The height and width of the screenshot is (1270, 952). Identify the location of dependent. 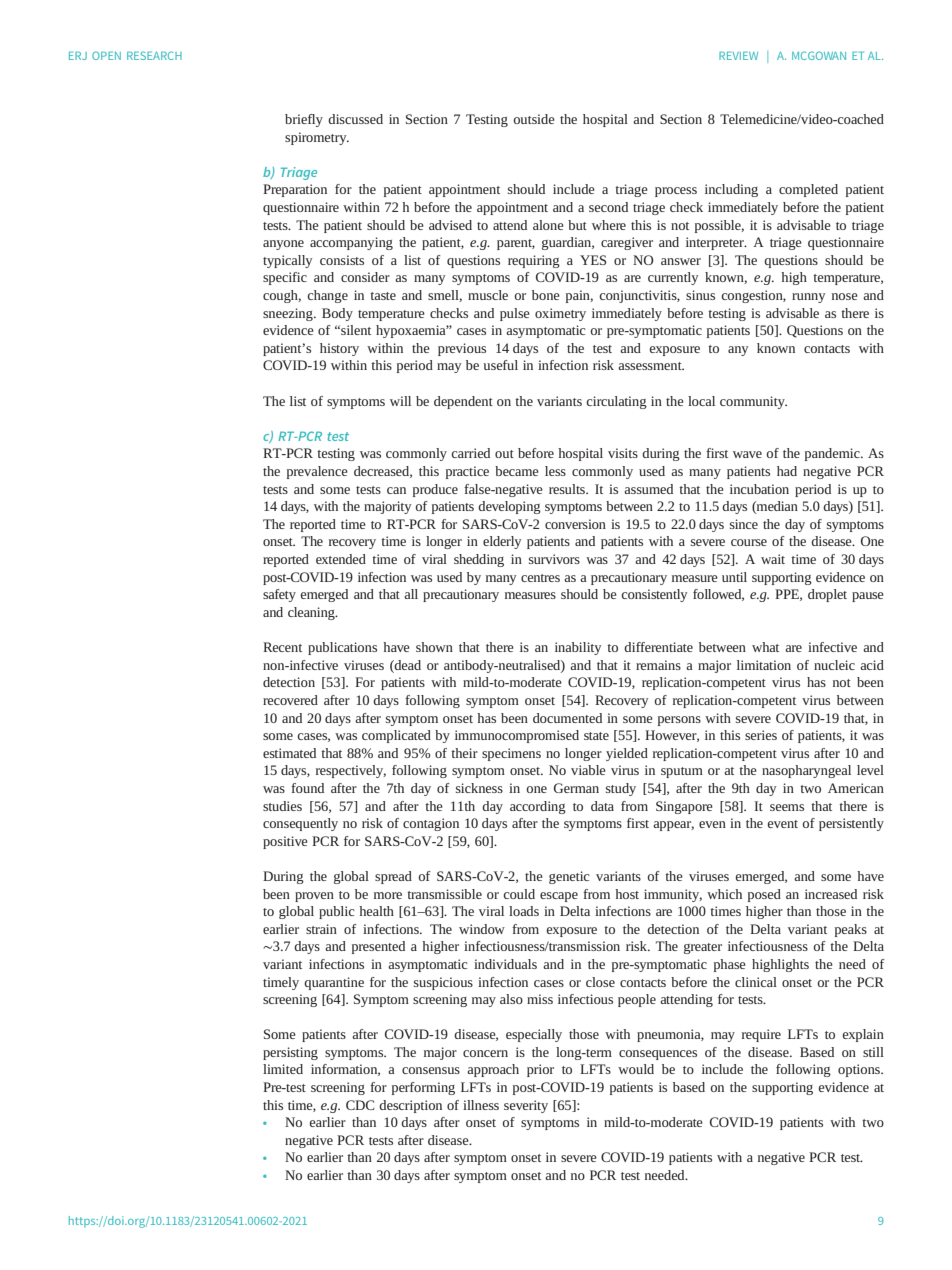
(463, 402).
